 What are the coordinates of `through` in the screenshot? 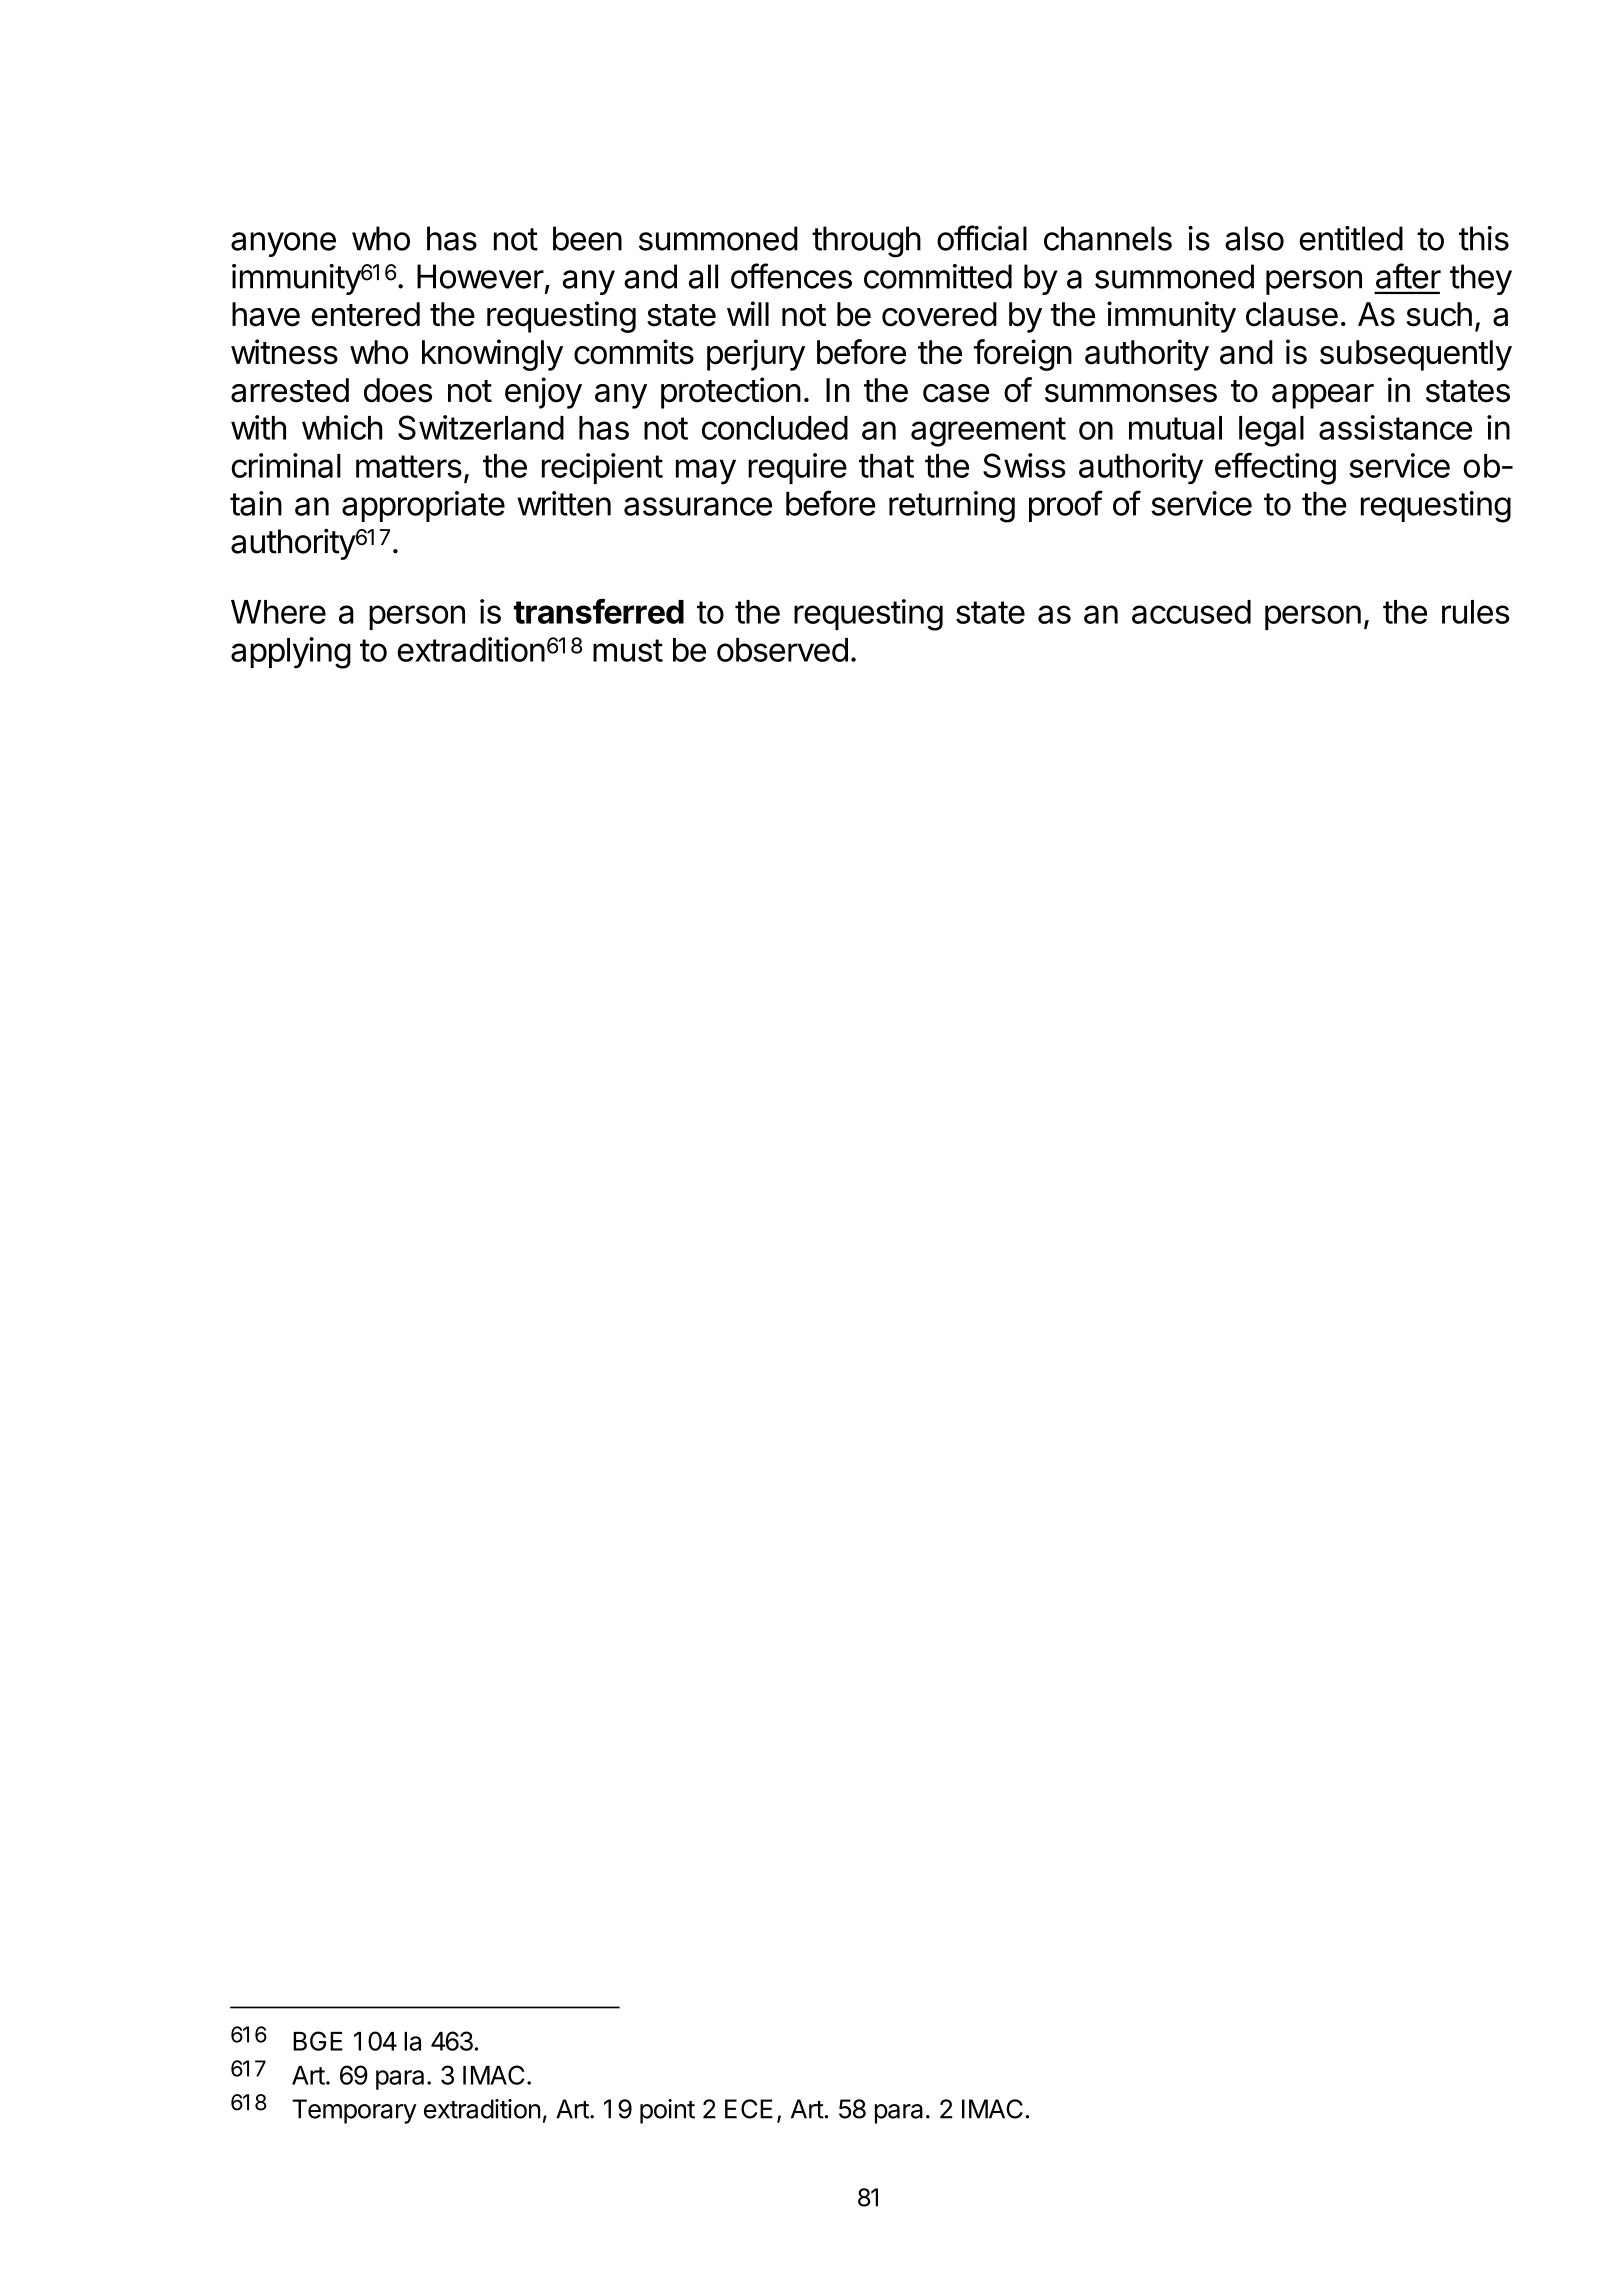 It's located at (866, 242).
